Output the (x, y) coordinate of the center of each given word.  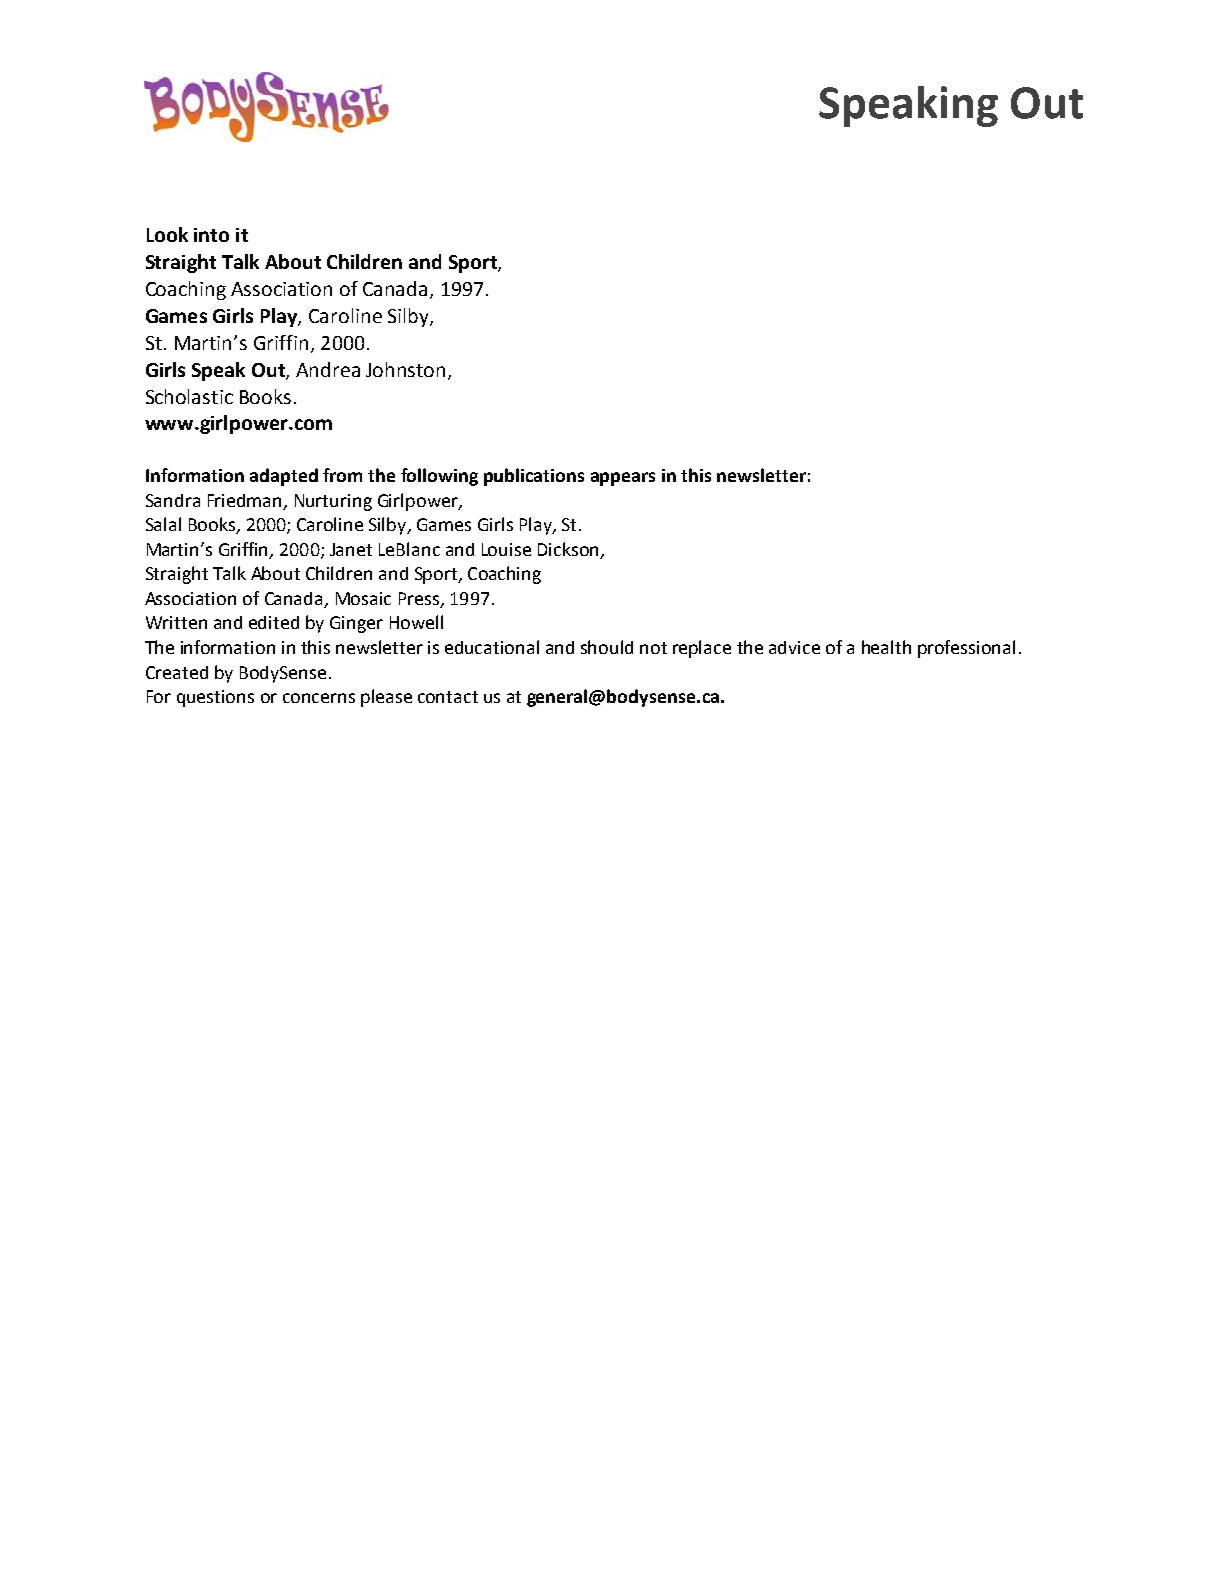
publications (534, 477)
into (211, 235)
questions (215, 698)
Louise (506, 549)
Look (167, 234)
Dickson (569, 550)
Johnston (405, 369)
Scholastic (189, 396)
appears (623, 479)
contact (448, 697)
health (886, 647)
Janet (351, 549)
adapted (284, 477)
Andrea (328, 369)
